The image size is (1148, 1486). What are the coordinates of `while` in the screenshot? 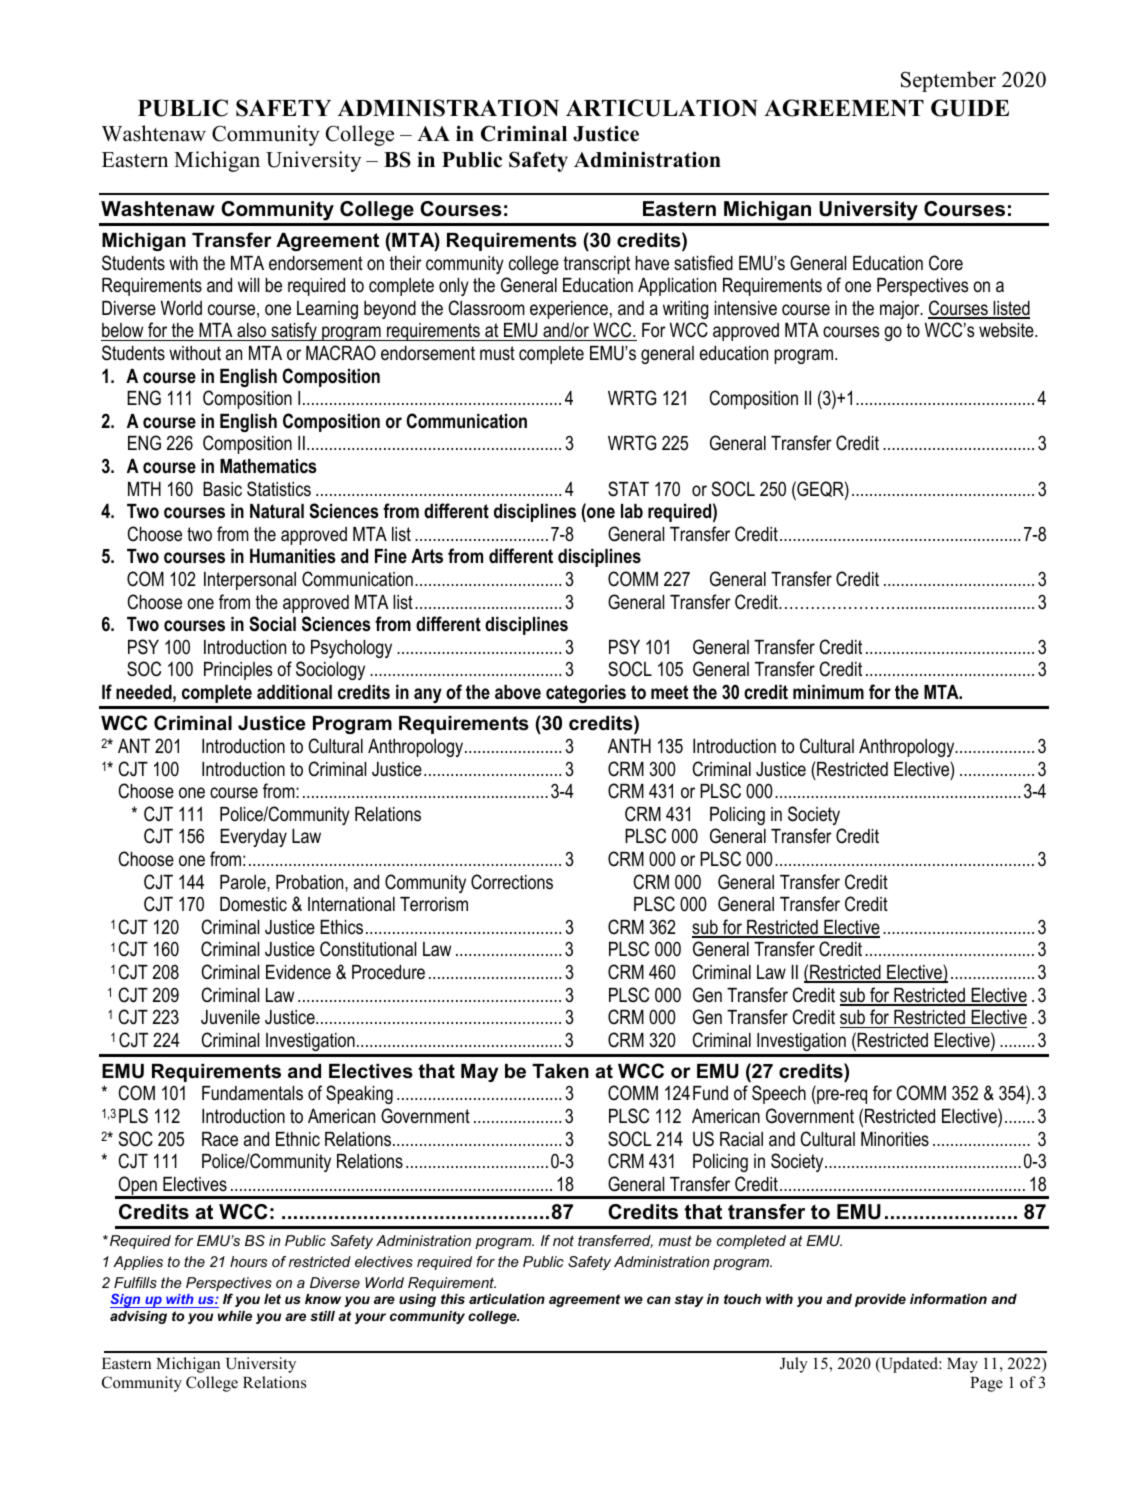 It's located at (235, 1316).
